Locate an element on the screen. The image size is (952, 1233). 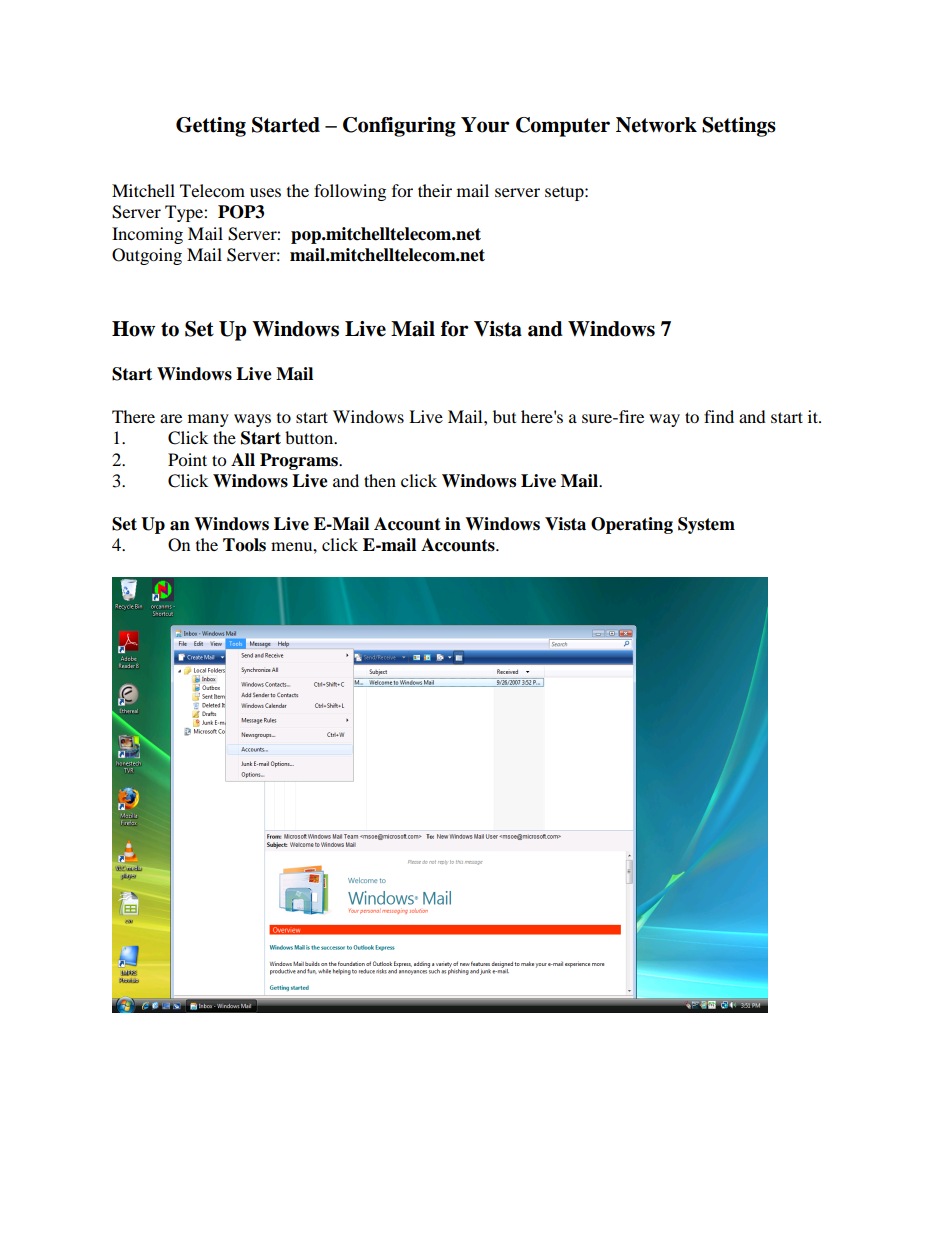
find is located at coordinates (719, 416).
